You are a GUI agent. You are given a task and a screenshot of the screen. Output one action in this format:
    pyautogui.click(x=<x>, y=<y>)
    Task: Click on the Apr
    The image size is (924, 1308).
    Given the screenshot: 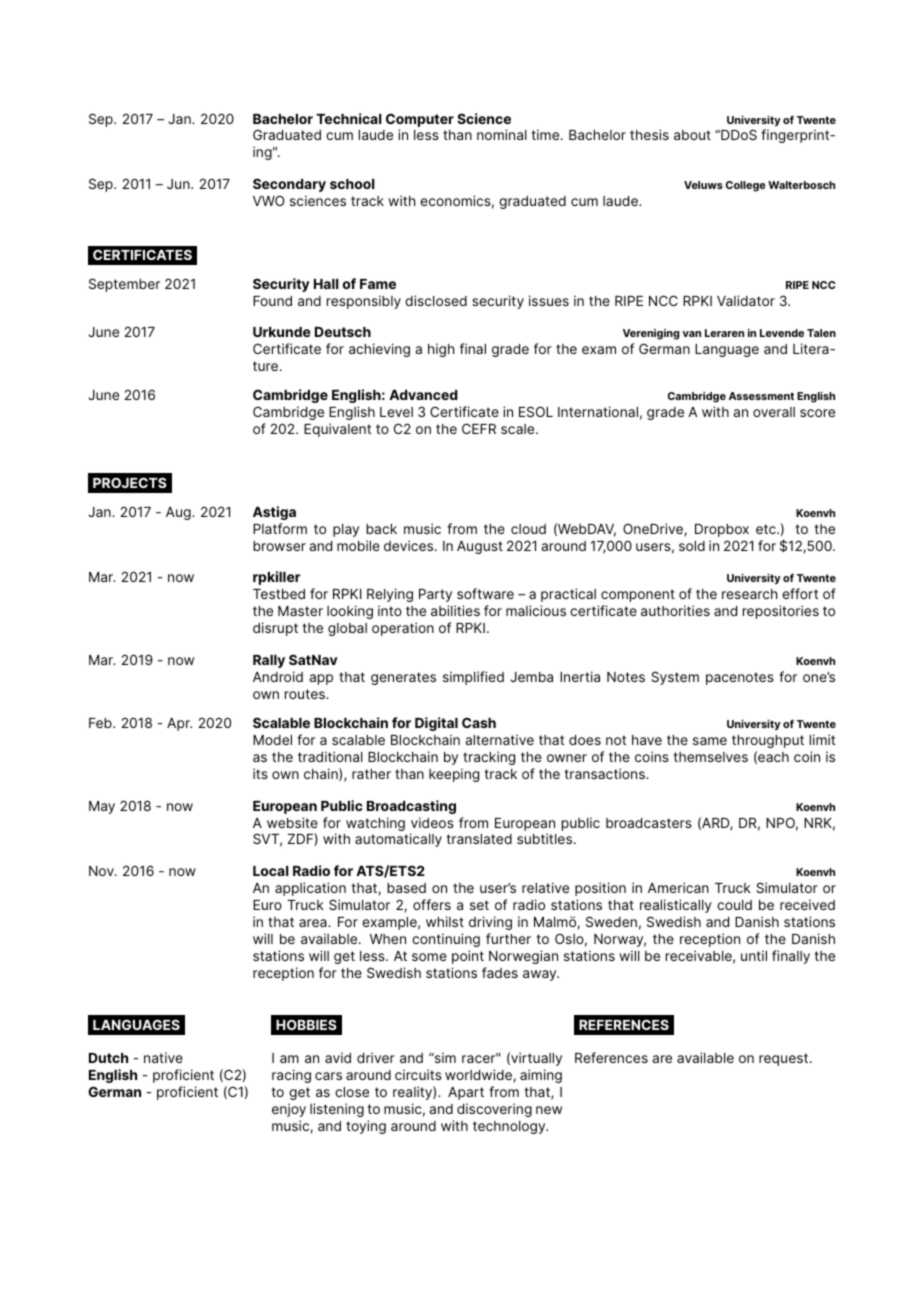 What is the action you would take?
    pyautogui.click(x=179, y=724)
